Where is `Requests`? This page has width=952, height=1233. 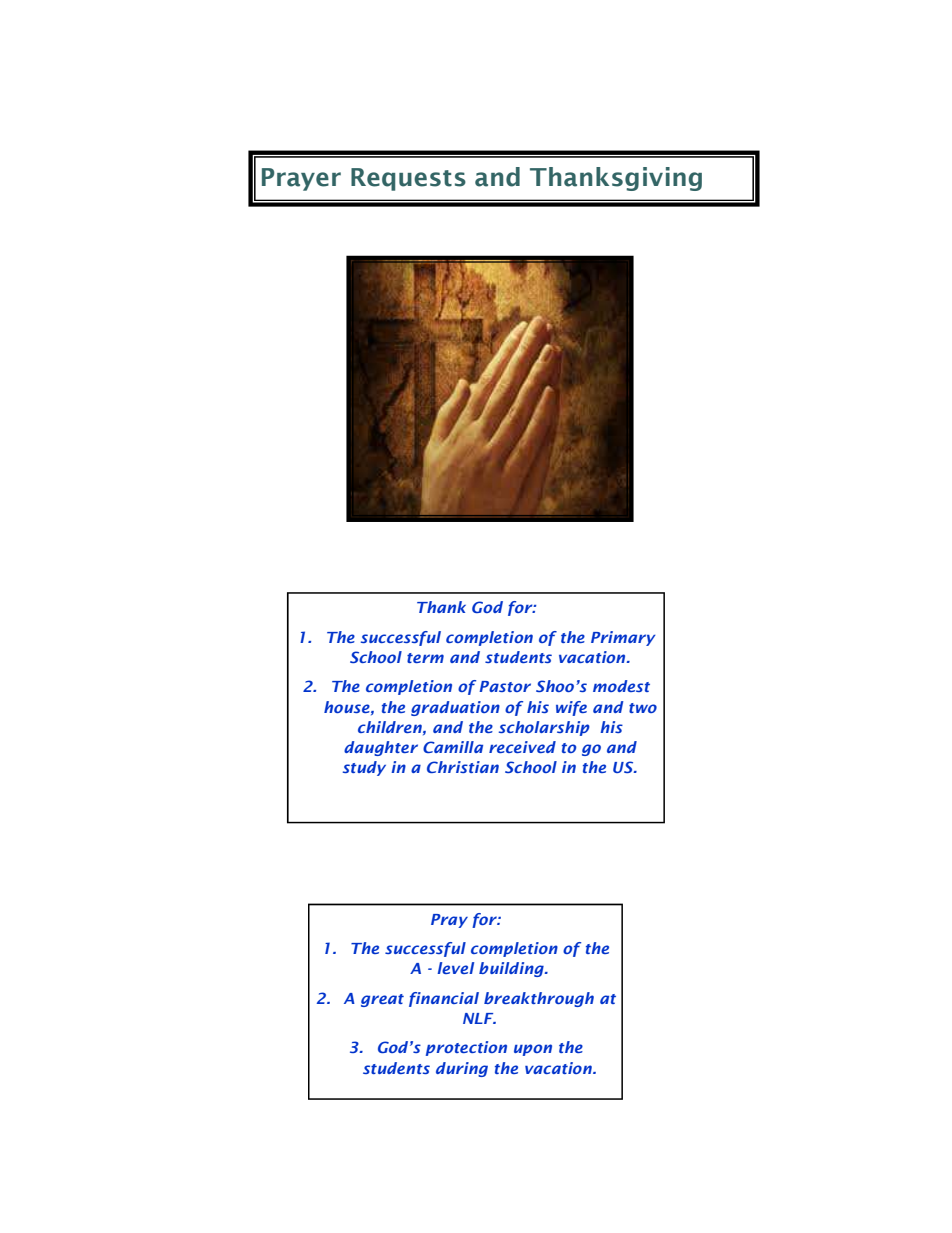
Requests is located at coordinates (408, 179).
